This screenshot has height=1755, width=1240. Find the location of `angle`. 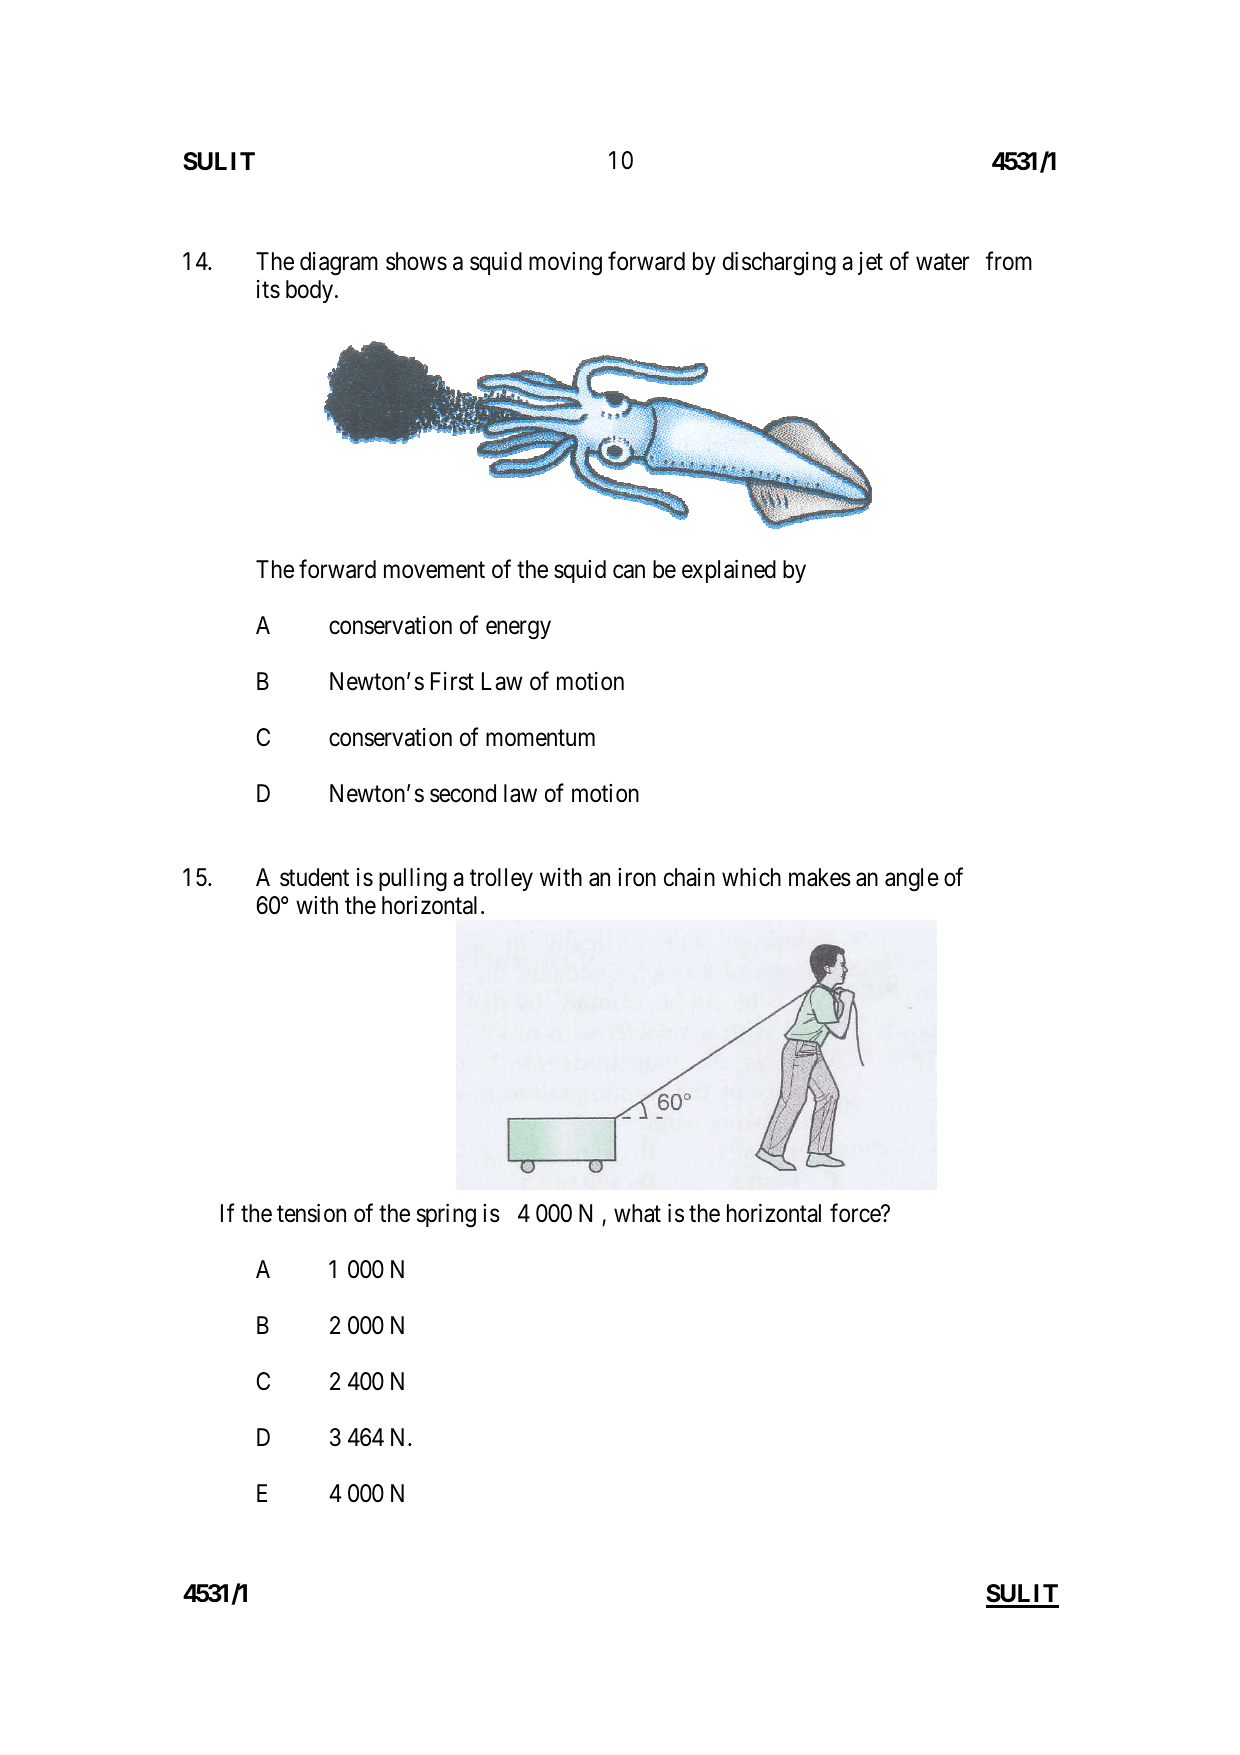

angle is located at coordinates (912, 880).
